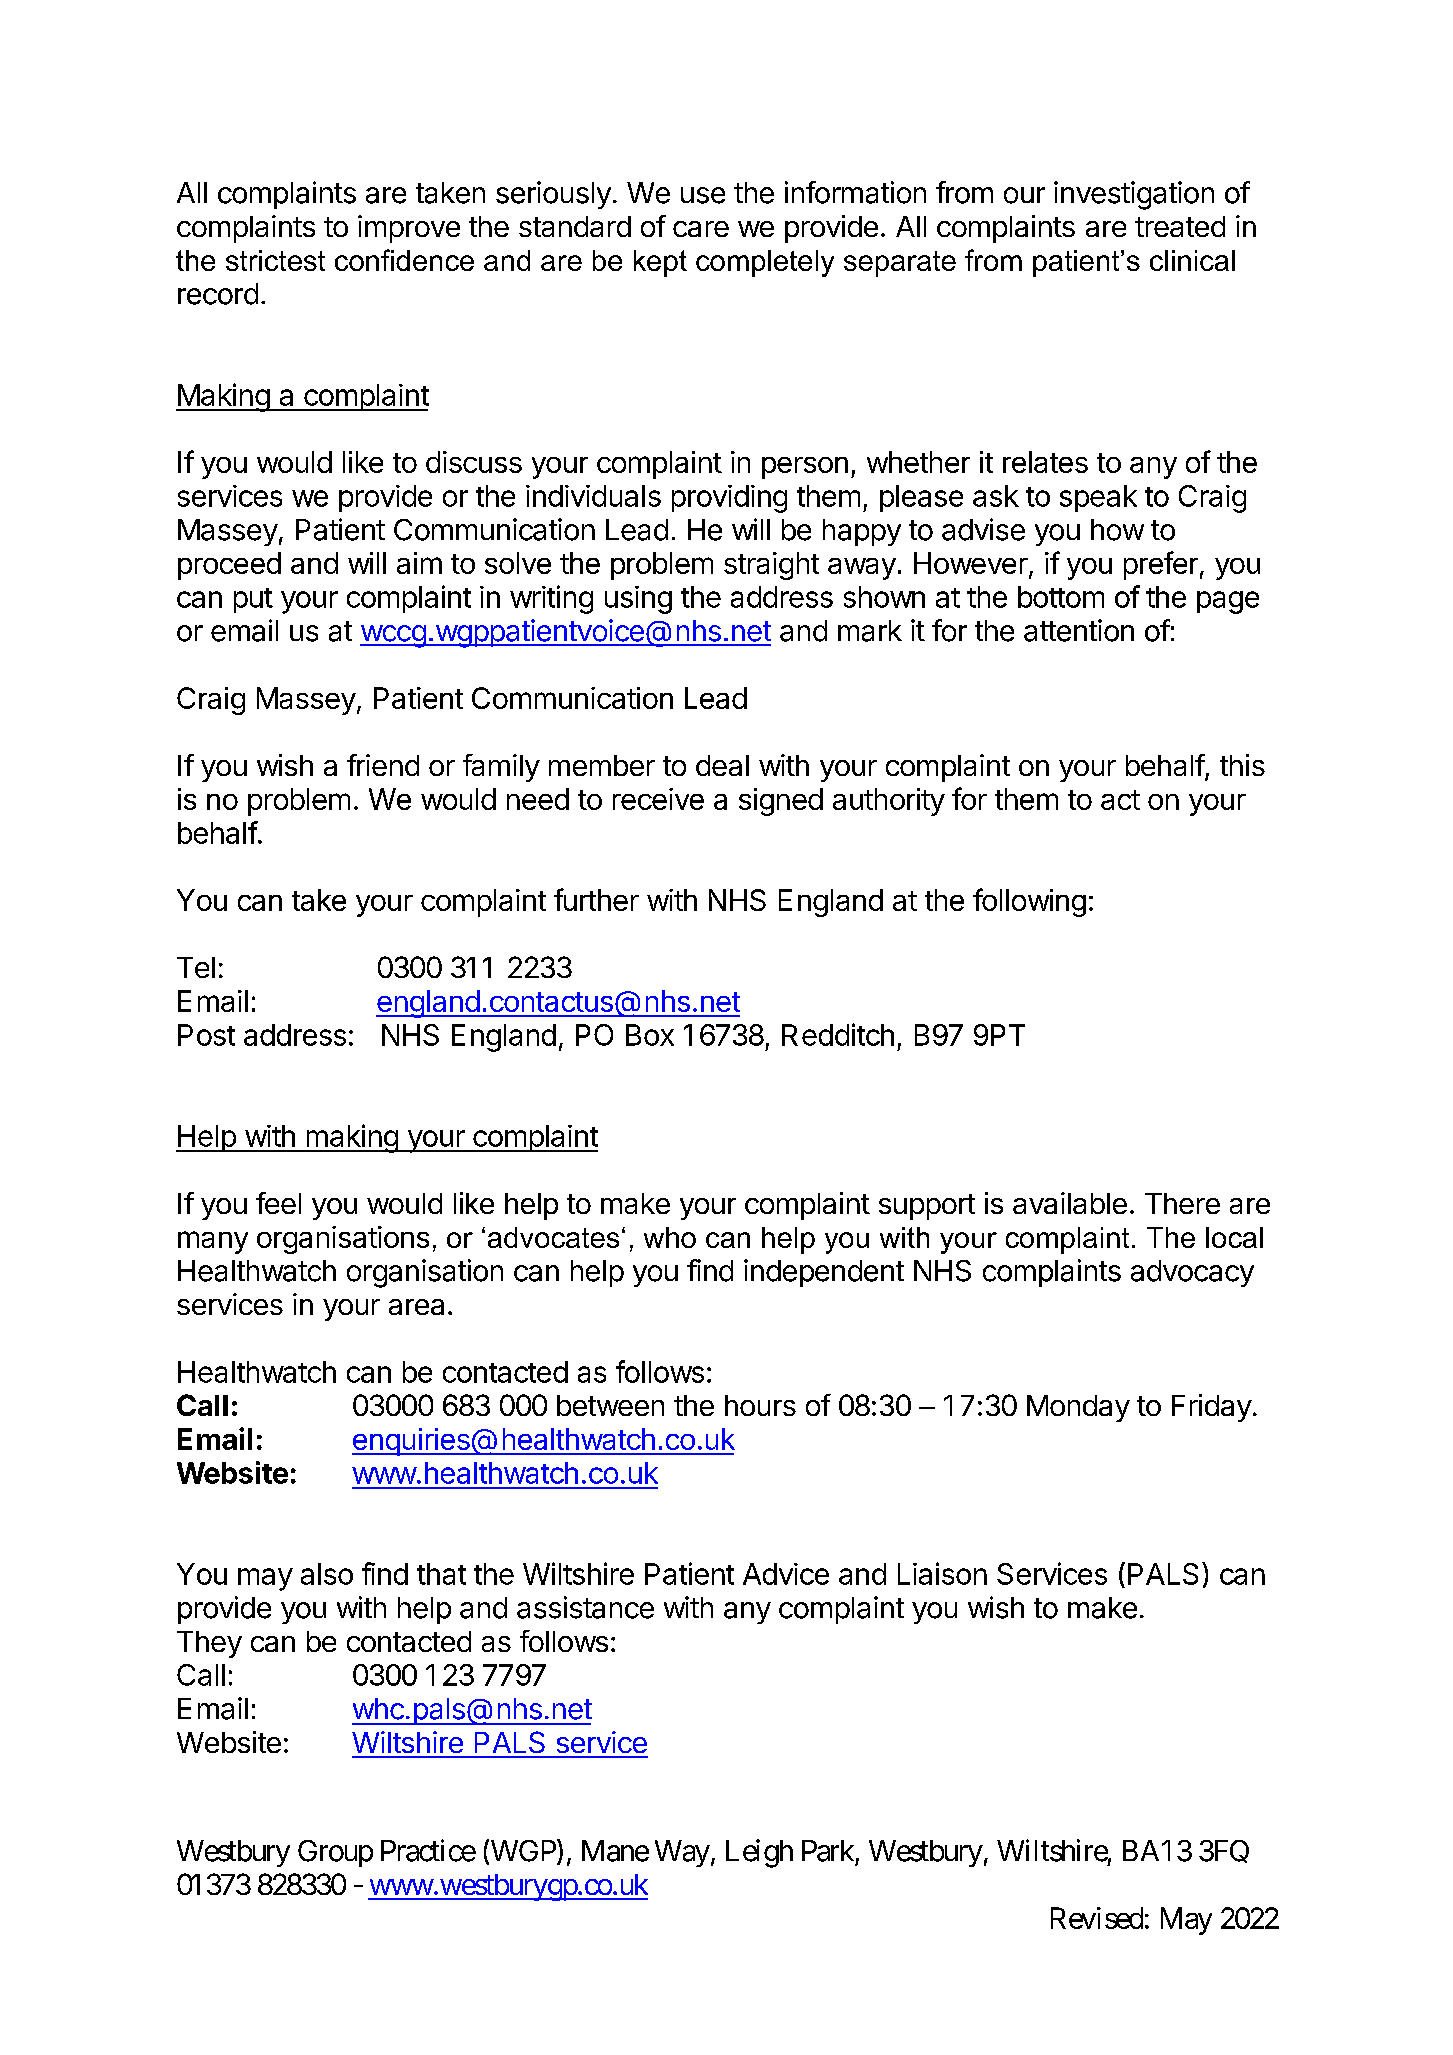  What do you see at coordinates (759, 1853) in the image?
I see `Leigh` at bounding box center [759, 1853].
